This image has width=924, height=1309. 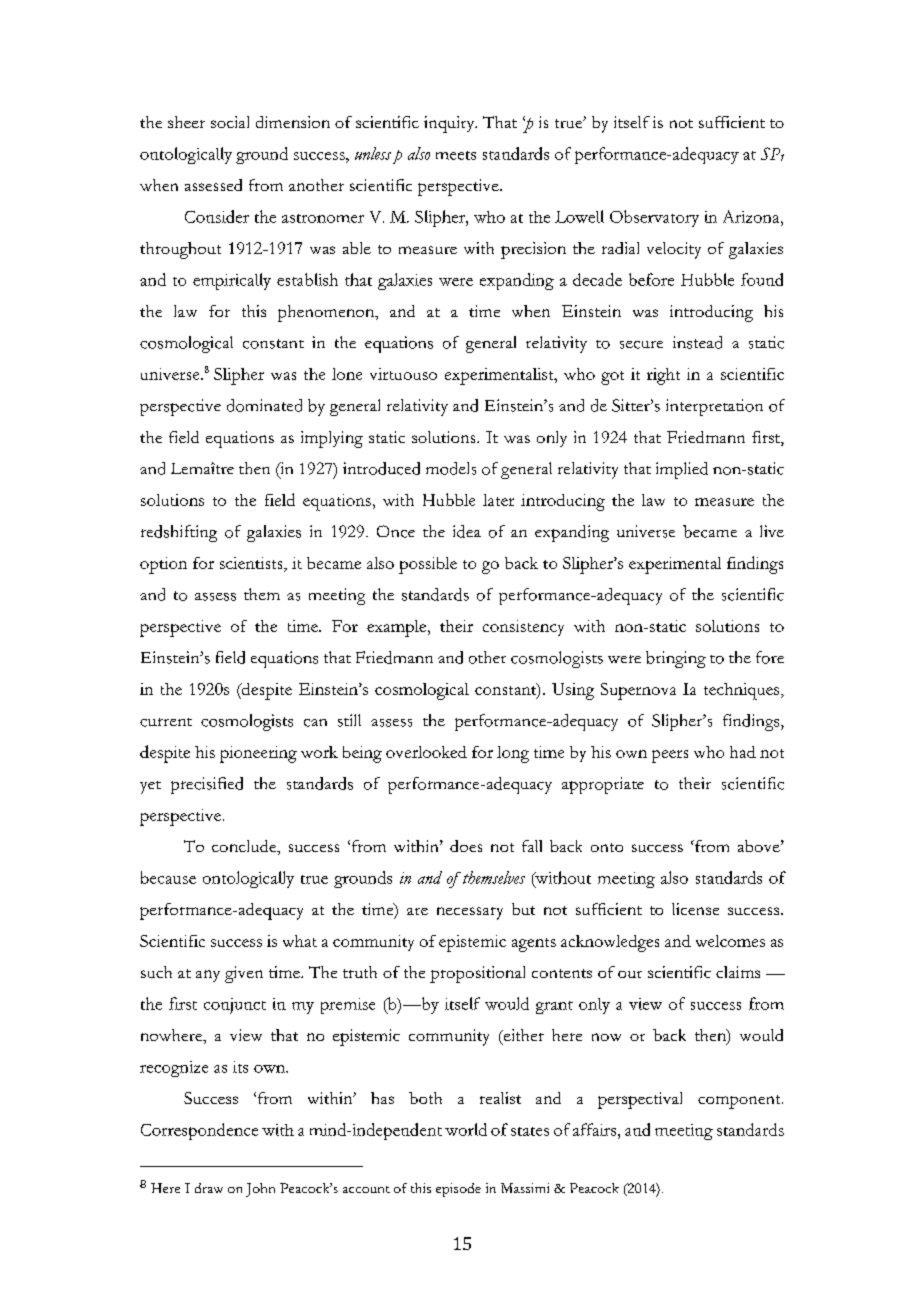 I want to click on draw, so click(x=209, y=1188).
